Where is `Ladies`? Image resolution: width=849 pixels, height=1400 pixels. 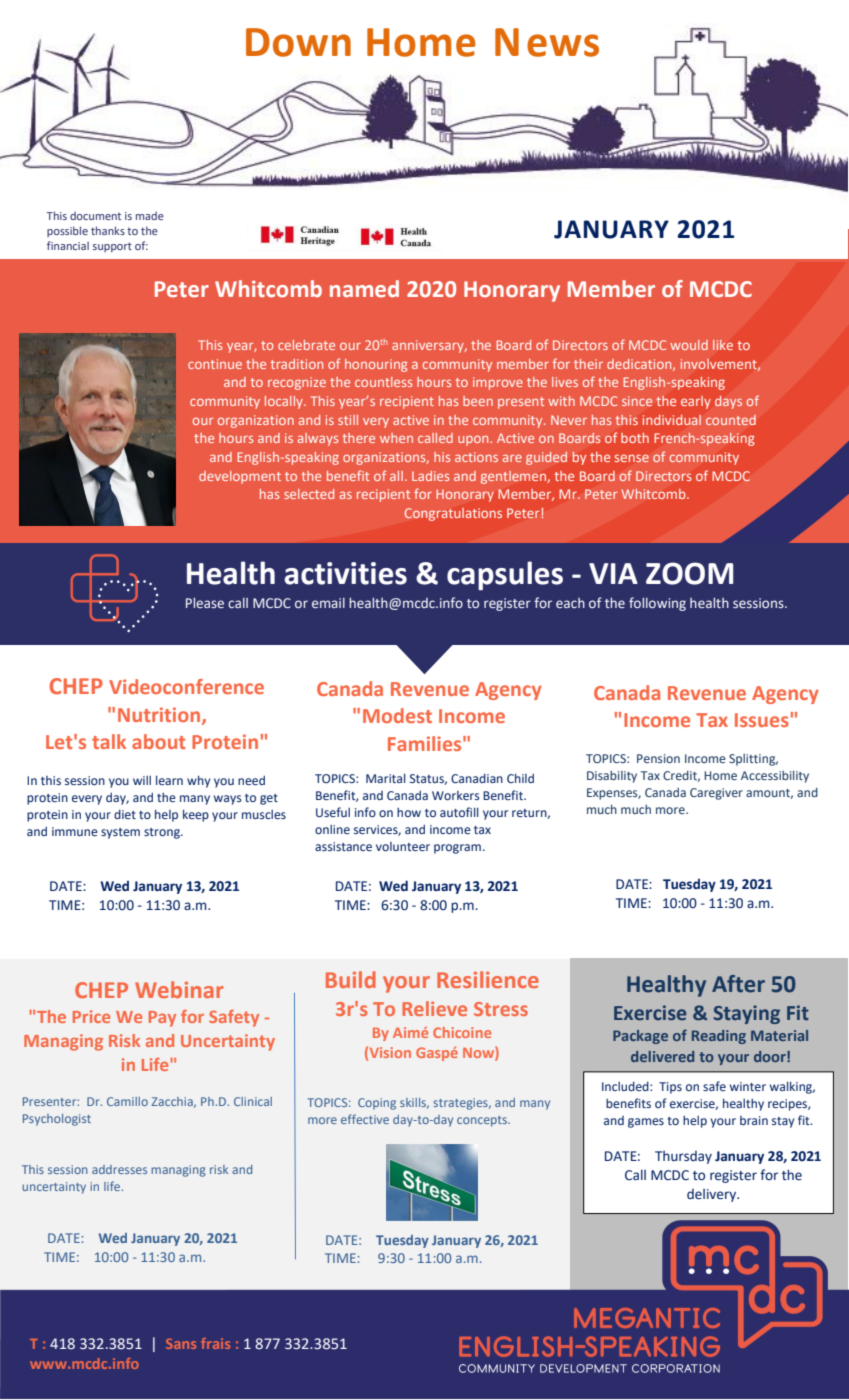
Ladies is located at coordinates (430, 476).
